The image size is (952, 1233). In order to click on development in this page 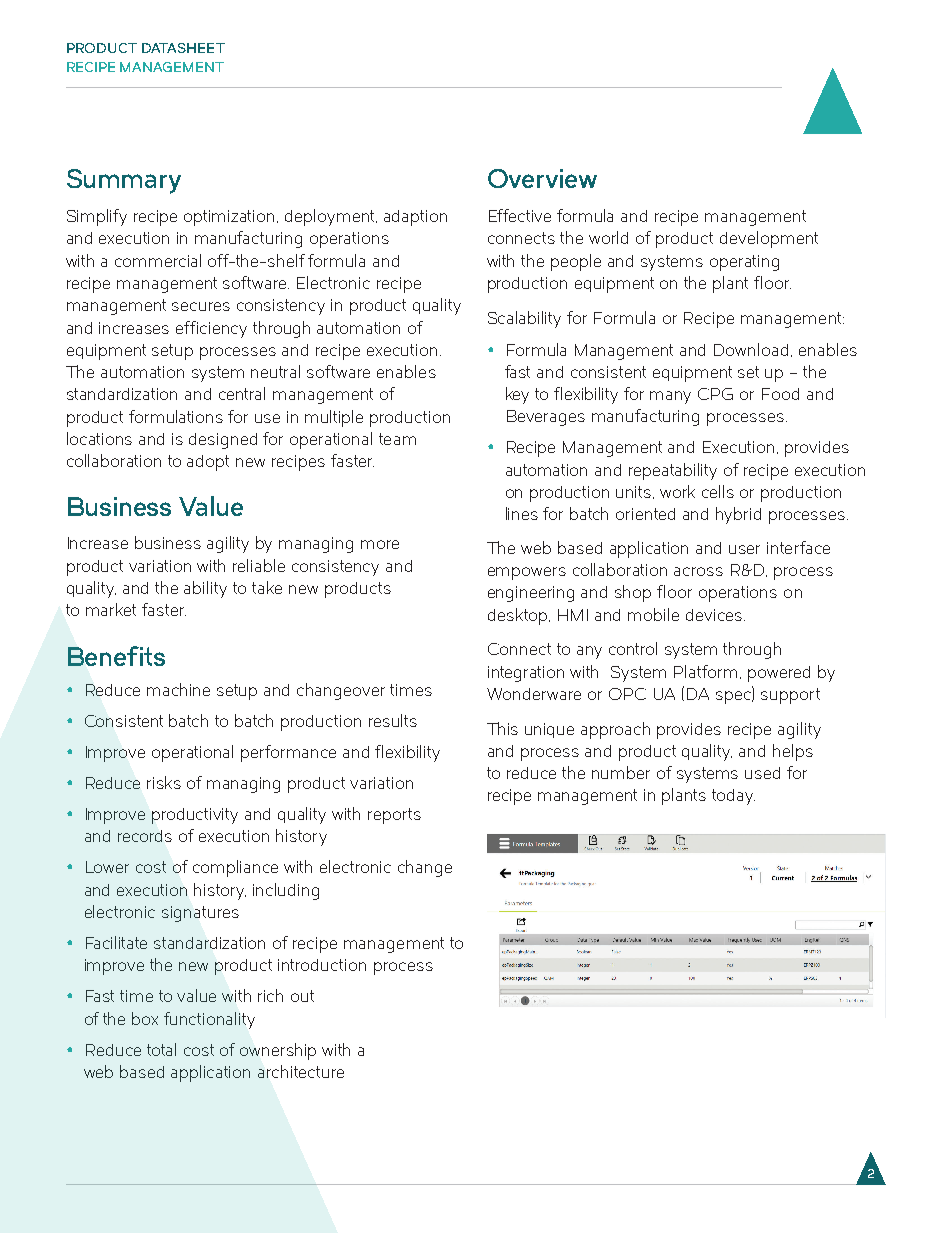, I will do `click(769, 239)`.
